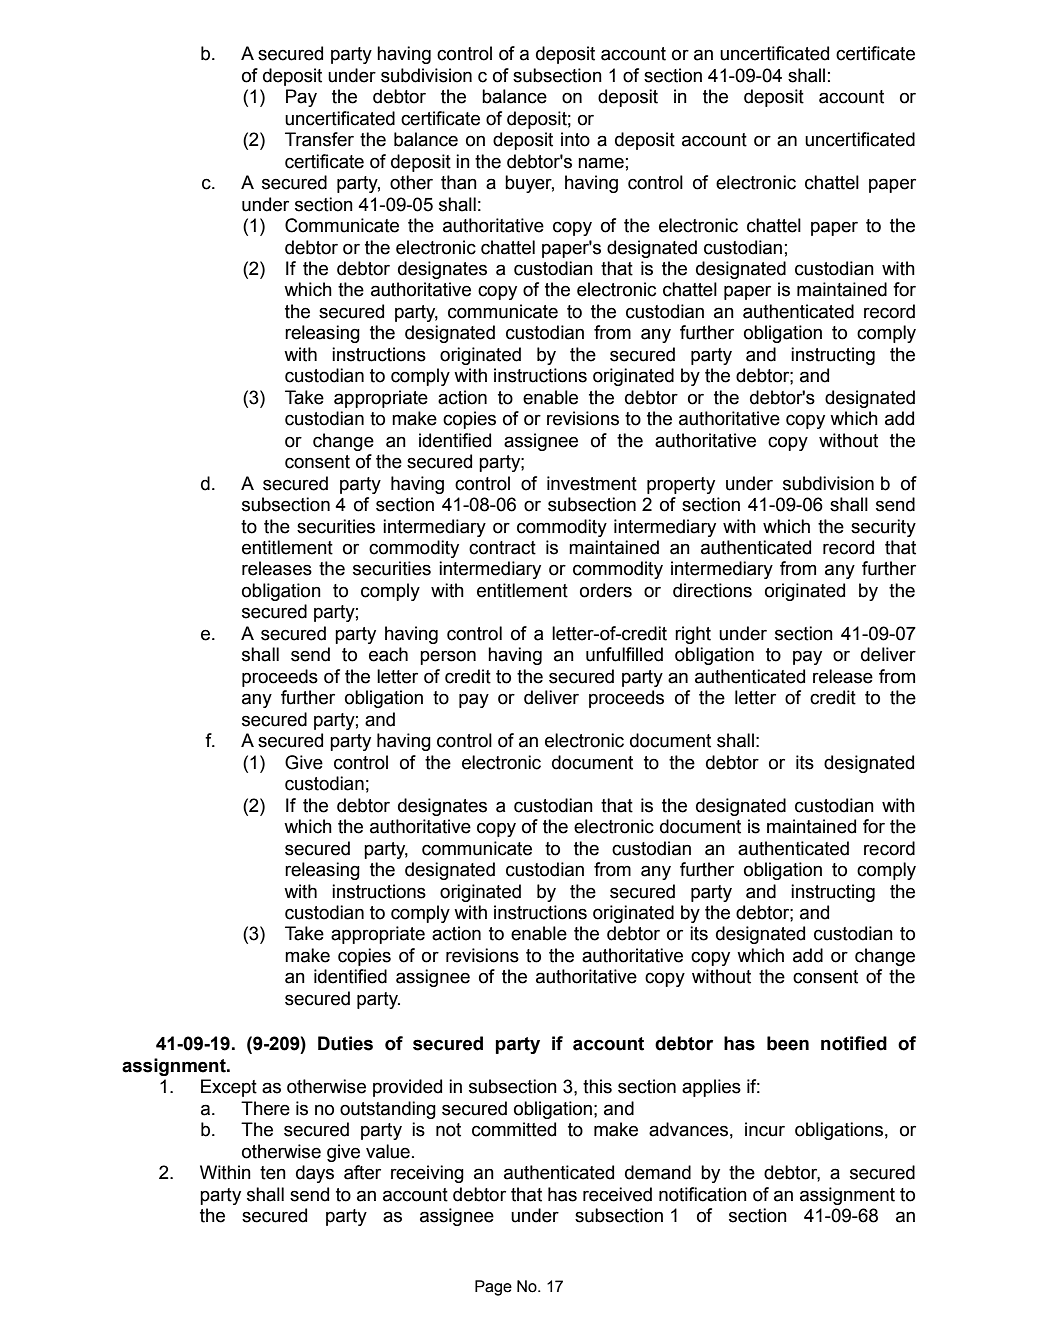  Describe the element at coordinates (597, 1086) in the screenshot. I see `this` at that location.
